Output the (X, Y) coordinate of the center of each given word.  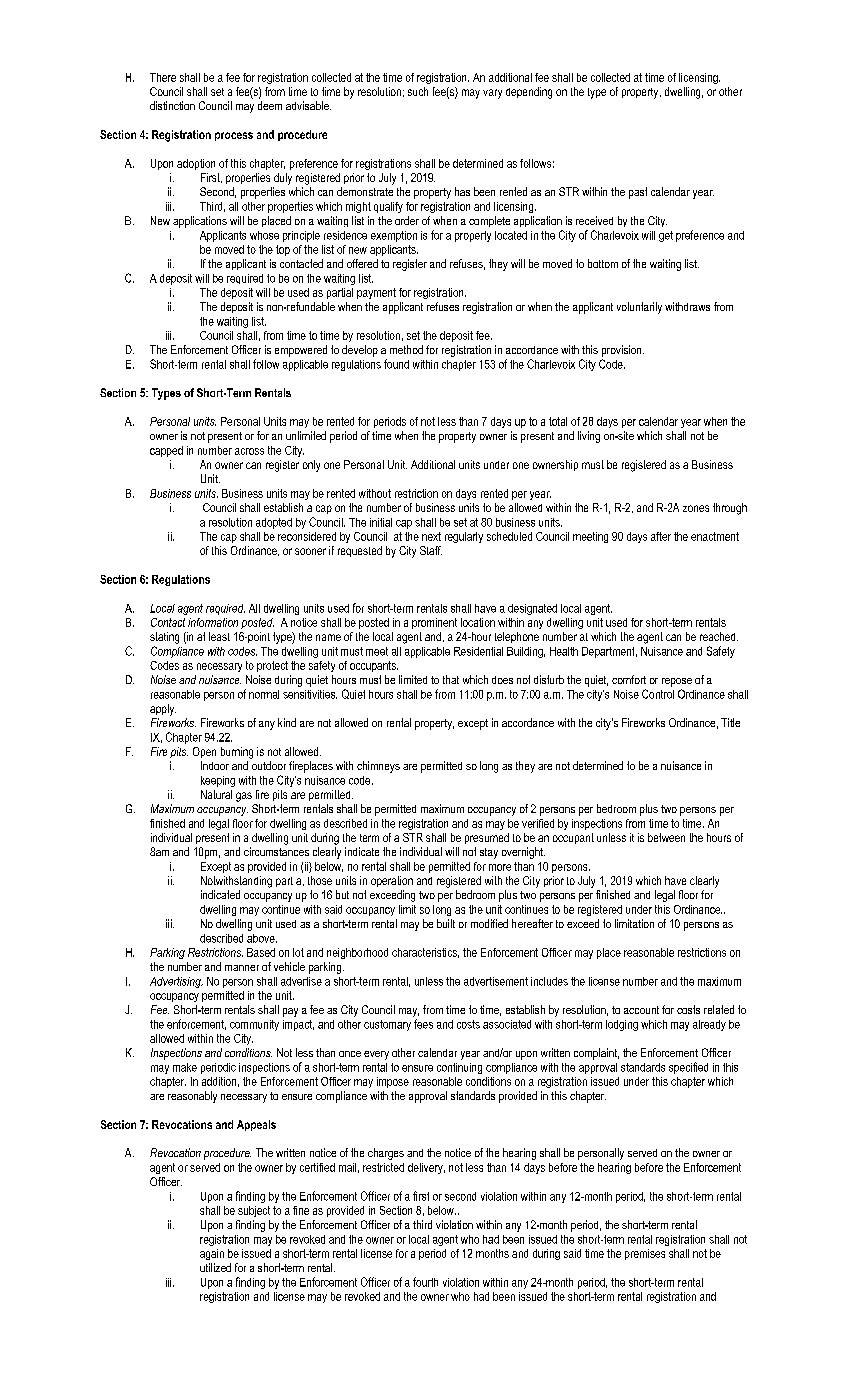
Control (658, 694)
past (638, 193)
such (418, 91)
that (451, 679)
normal (264, 694)
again (212, 1254)
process (234, 136)
